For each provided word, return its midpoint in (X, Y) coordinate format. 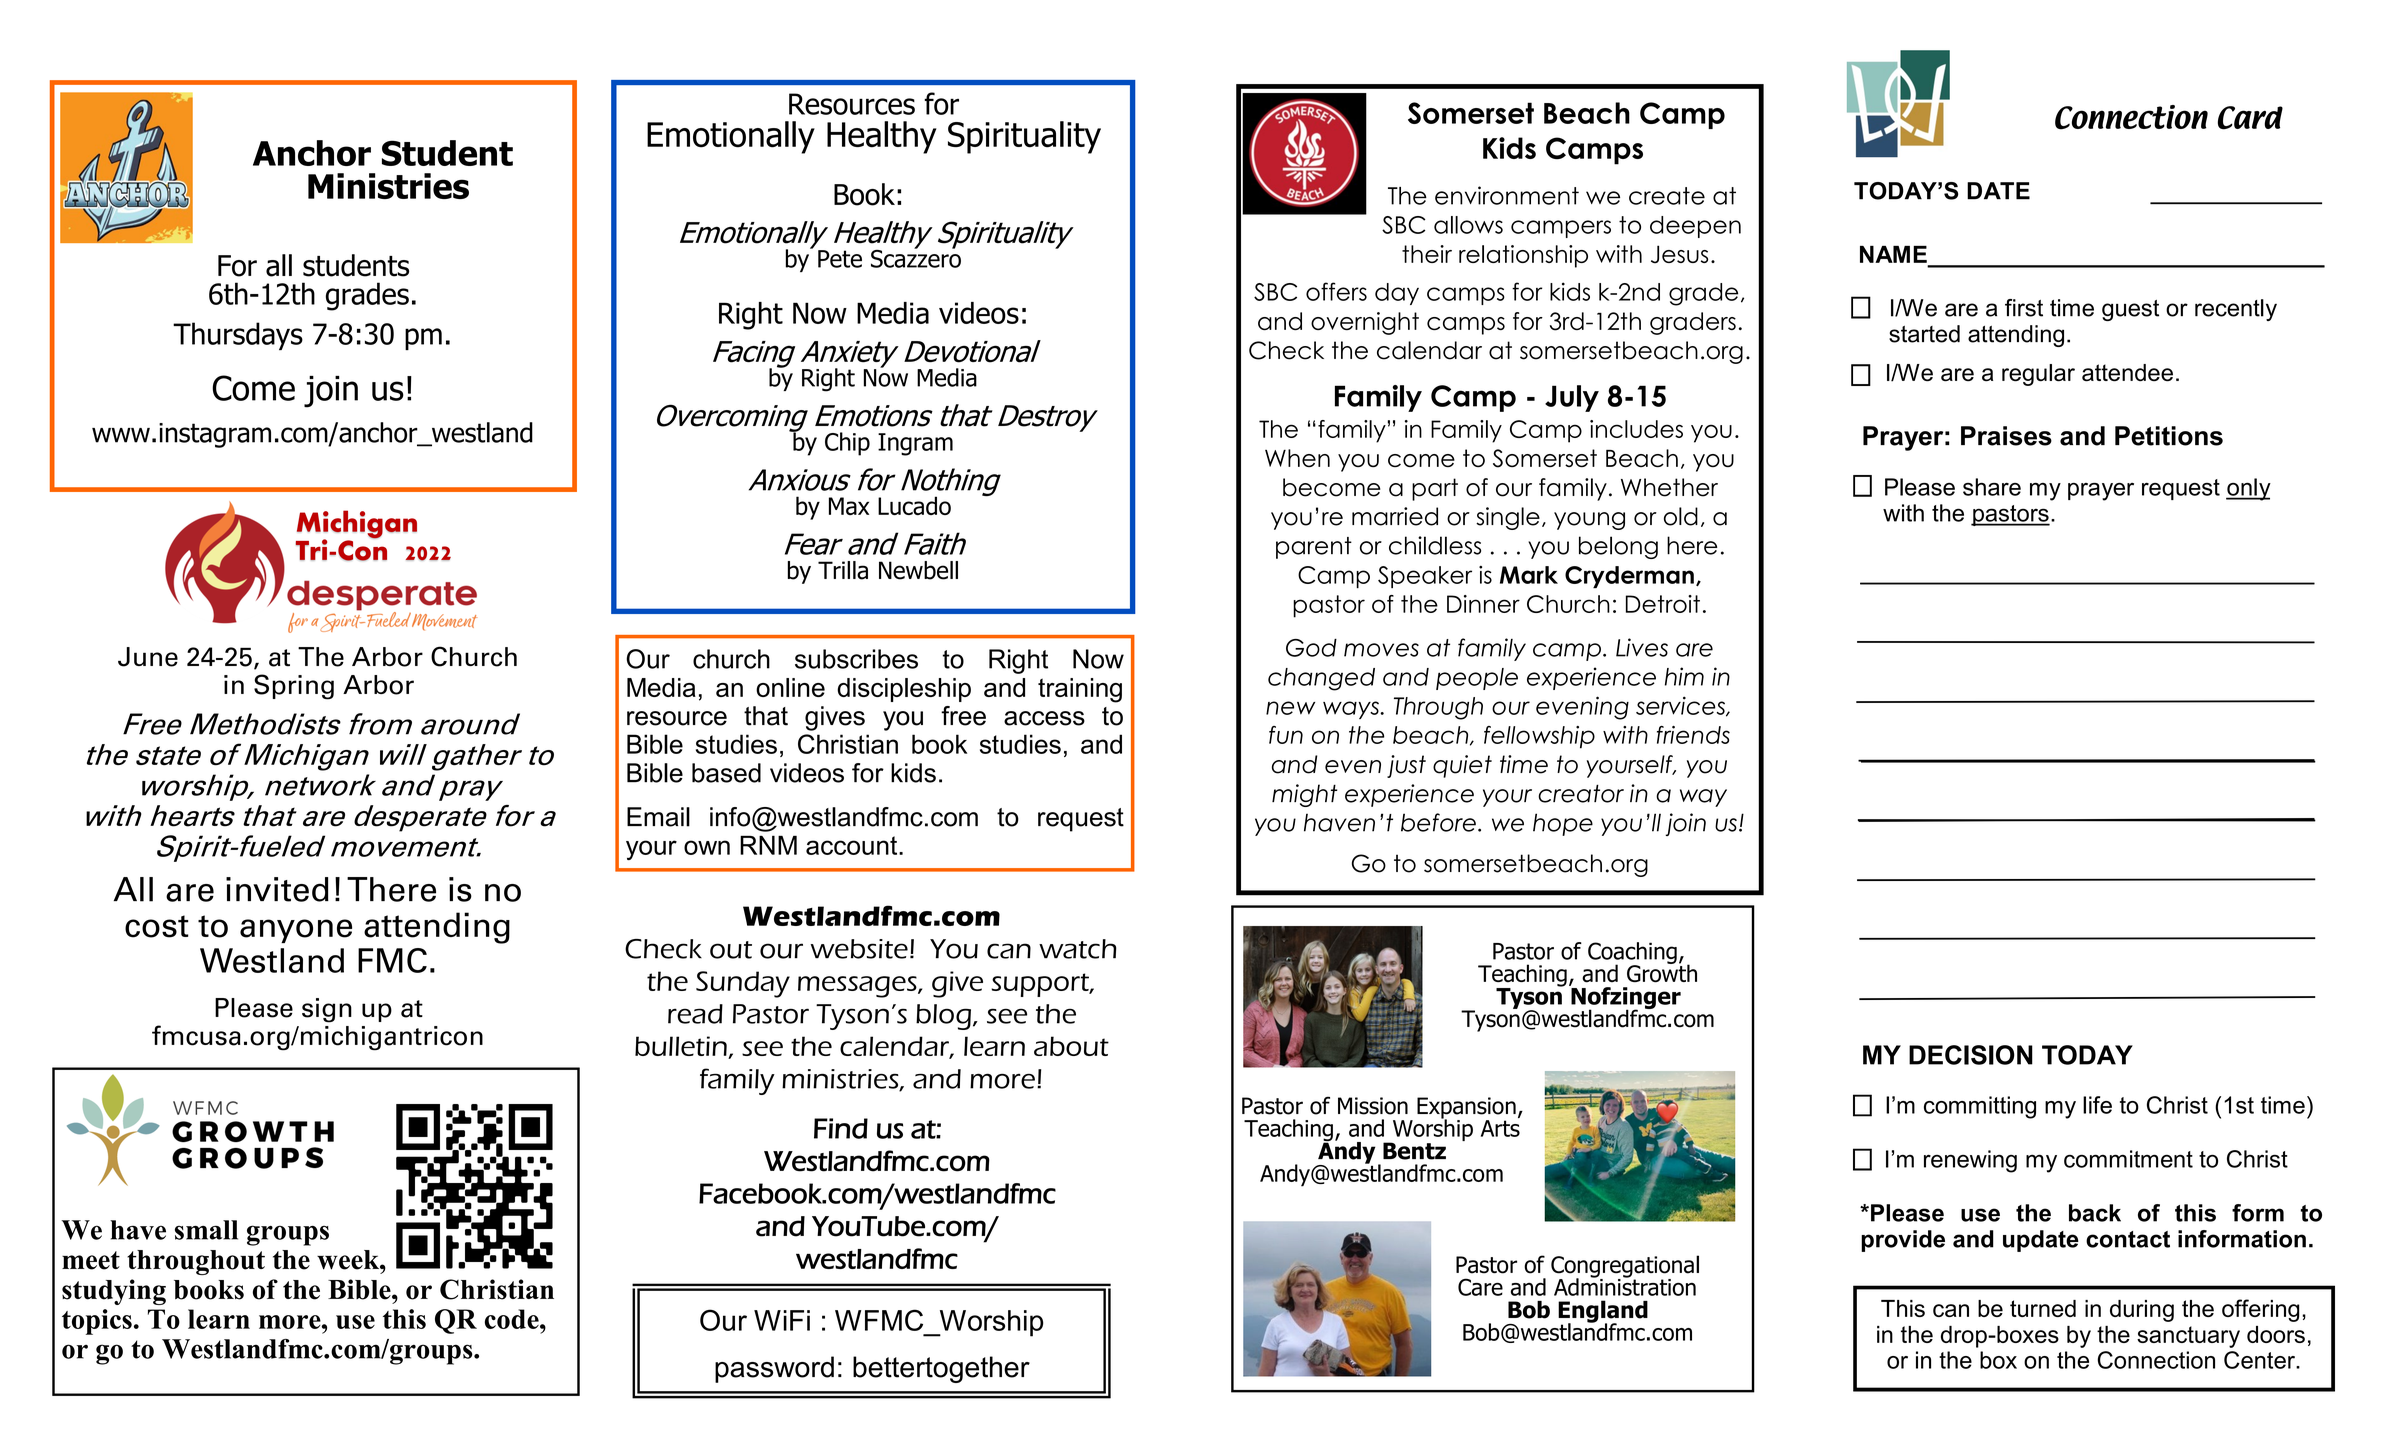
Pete (840, 259)
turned (2043, 1308)
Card (2250, 118)
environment (1507, 195)
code (513, 1319)
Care (1480, 1287)
